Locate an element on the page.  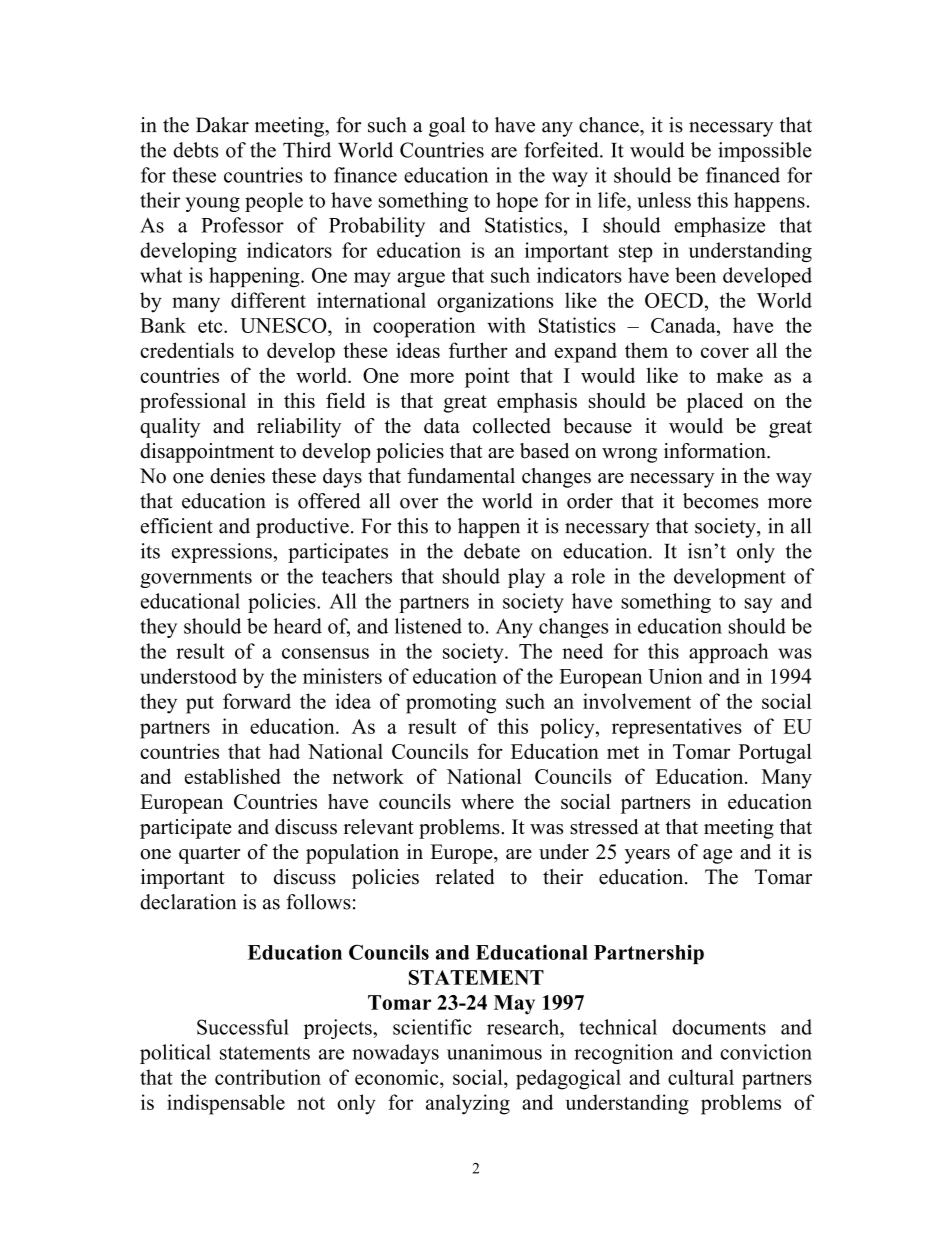
fundamental is located at coordinates (461, 476).
